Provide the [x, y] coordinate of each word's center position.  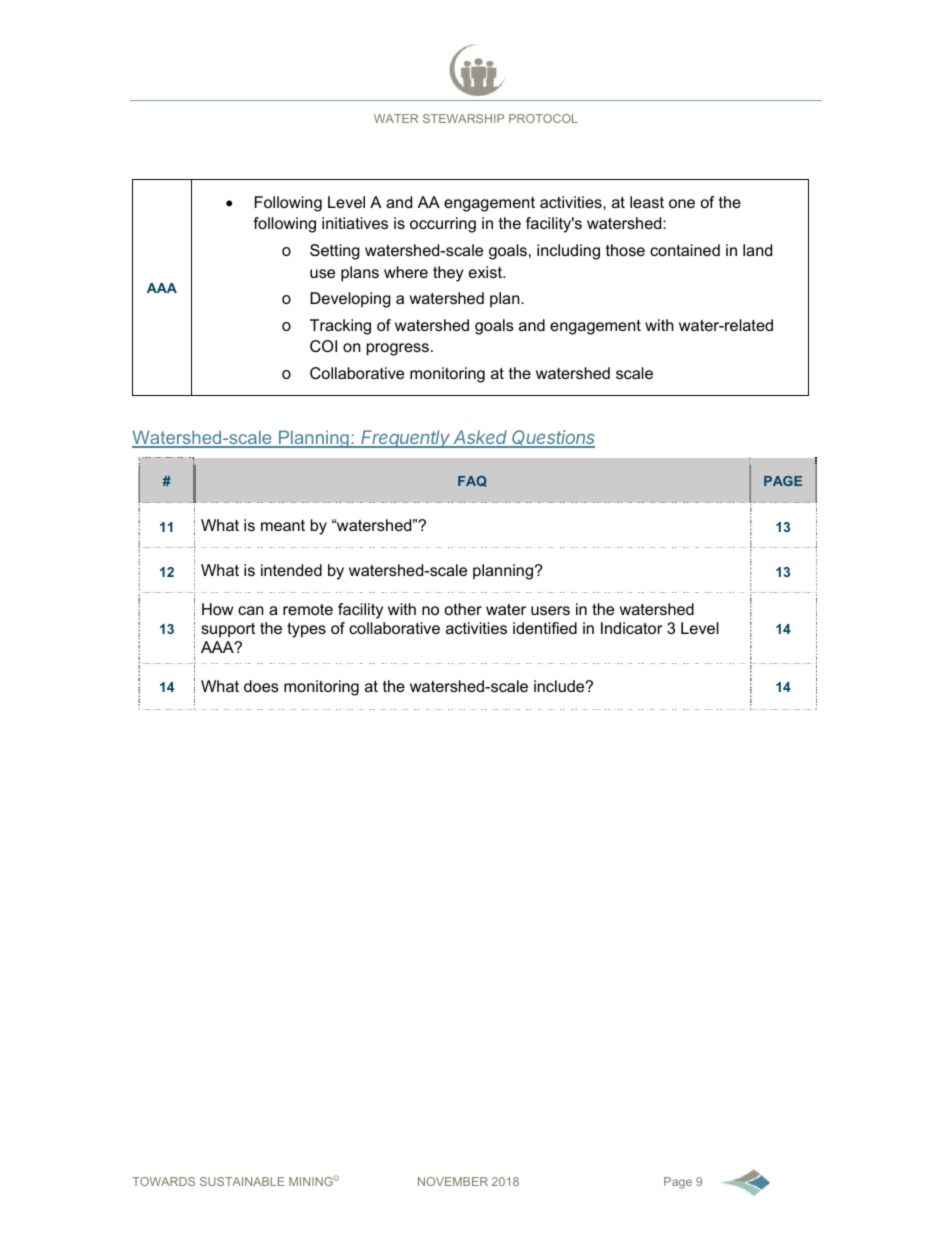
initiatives [355, 223]
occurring [443, 225]
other [463, 609]
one [682, 203]
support [228, 630]
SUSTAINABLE [242, 1181]
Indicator [631, 628]
